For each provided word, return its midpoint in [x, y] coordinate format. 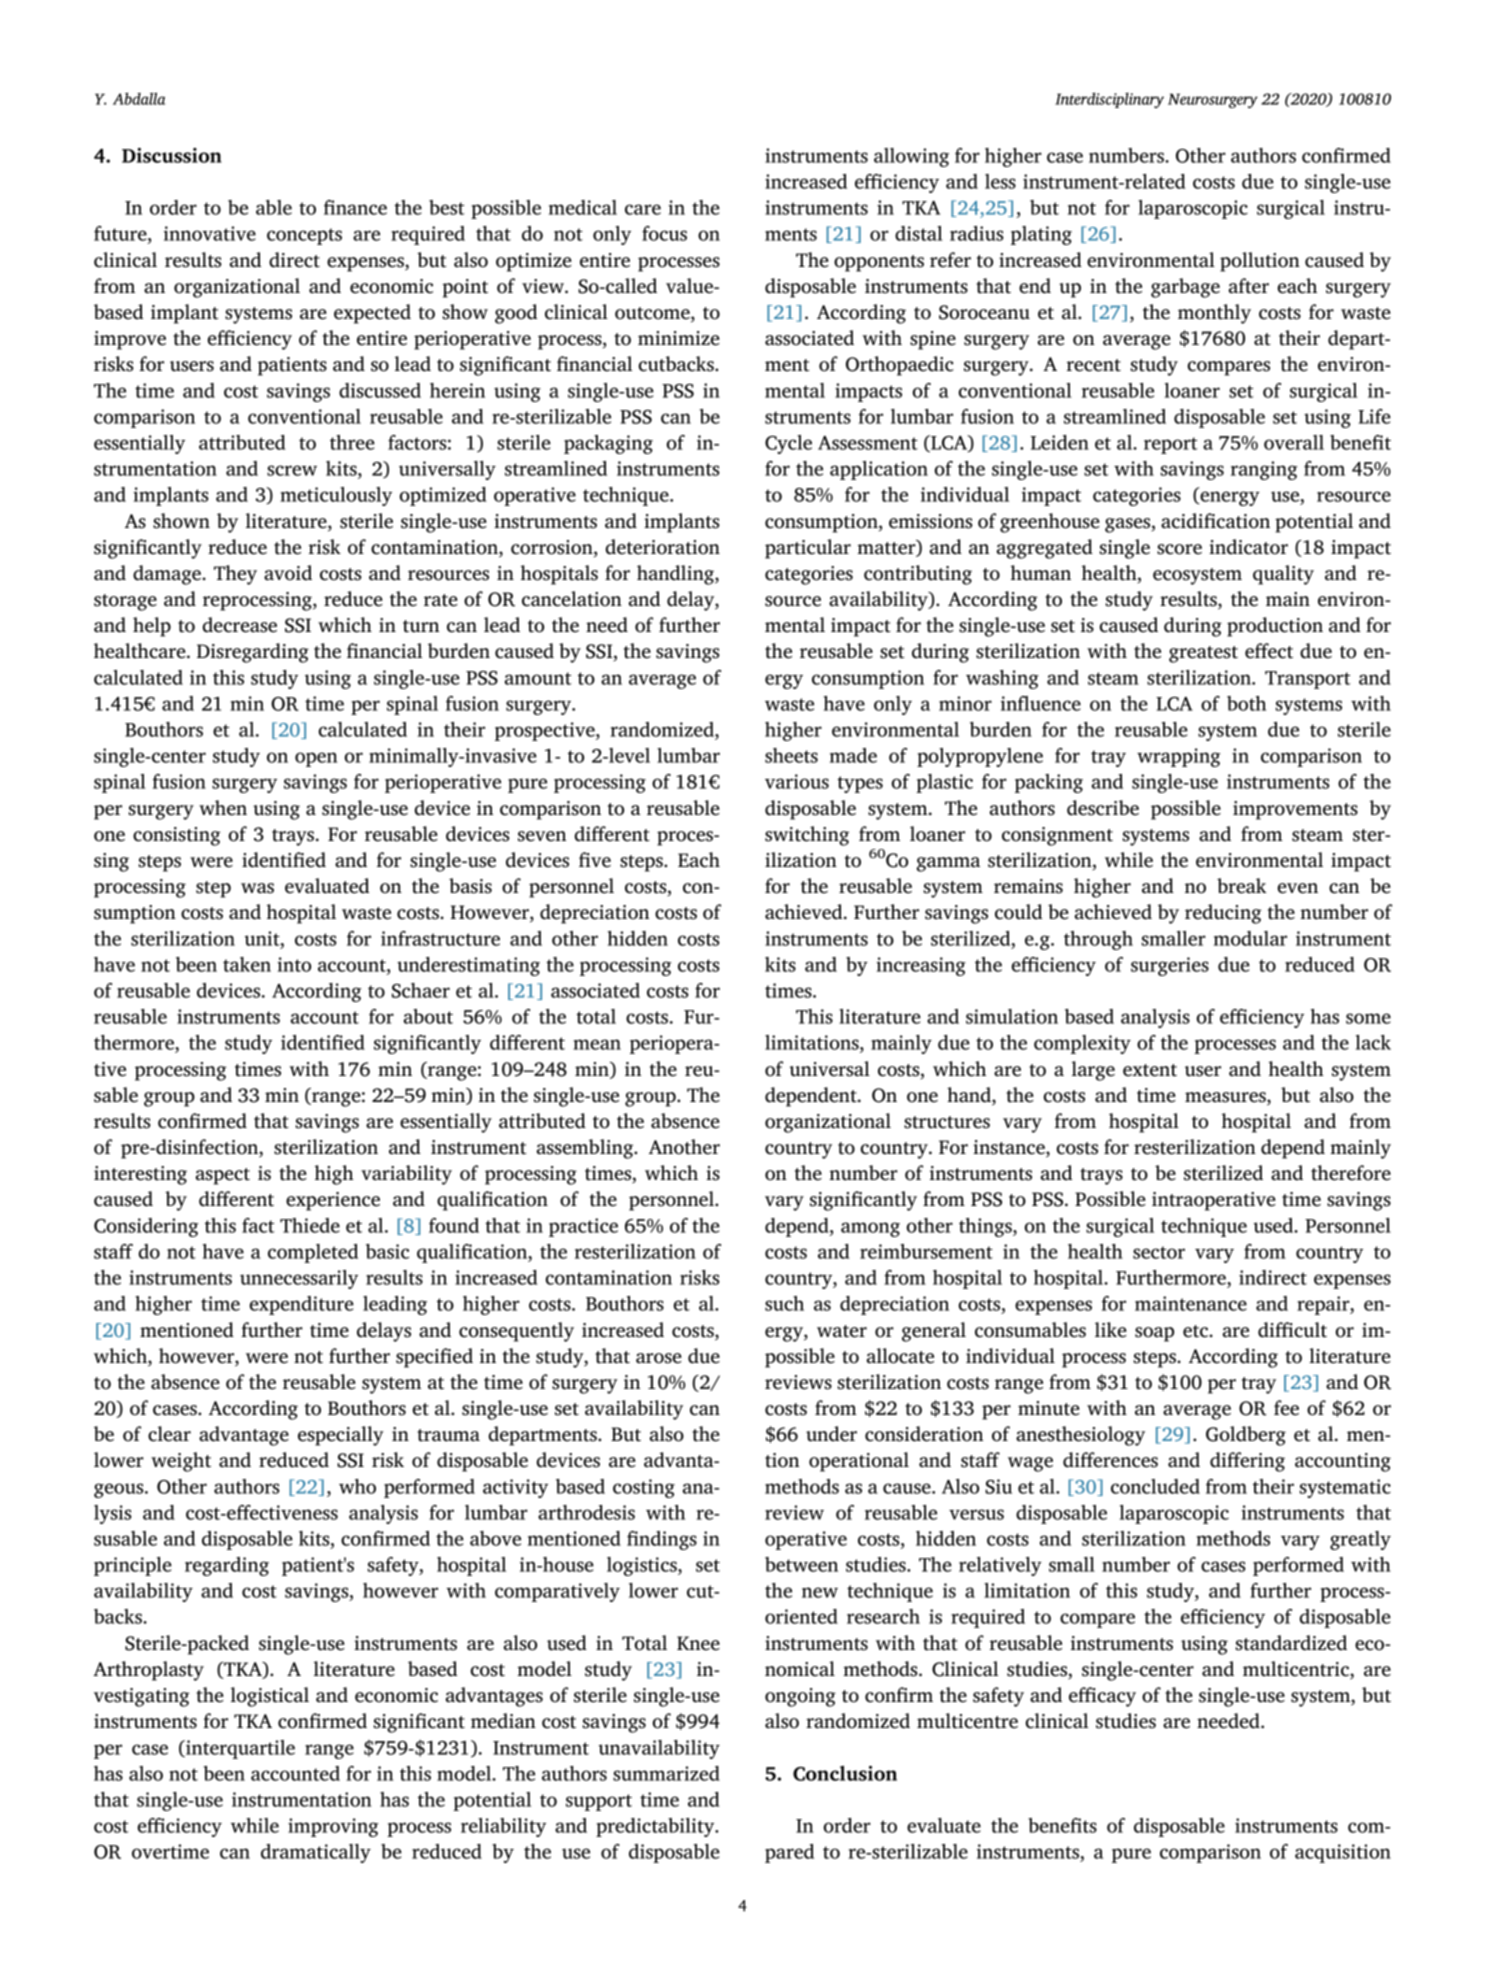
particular [808, 549]
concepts [304, 236]
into [294, 964]
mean [597, 1044]
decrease [240, 625]
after [1249, 286]
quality [1283, 575]
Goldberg [1246, 1436]
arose [659, 1358]
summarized [666, 1773]
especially [341, 1436]
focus [664, 233]
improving [333, 1827]
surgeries [1170, 966]
